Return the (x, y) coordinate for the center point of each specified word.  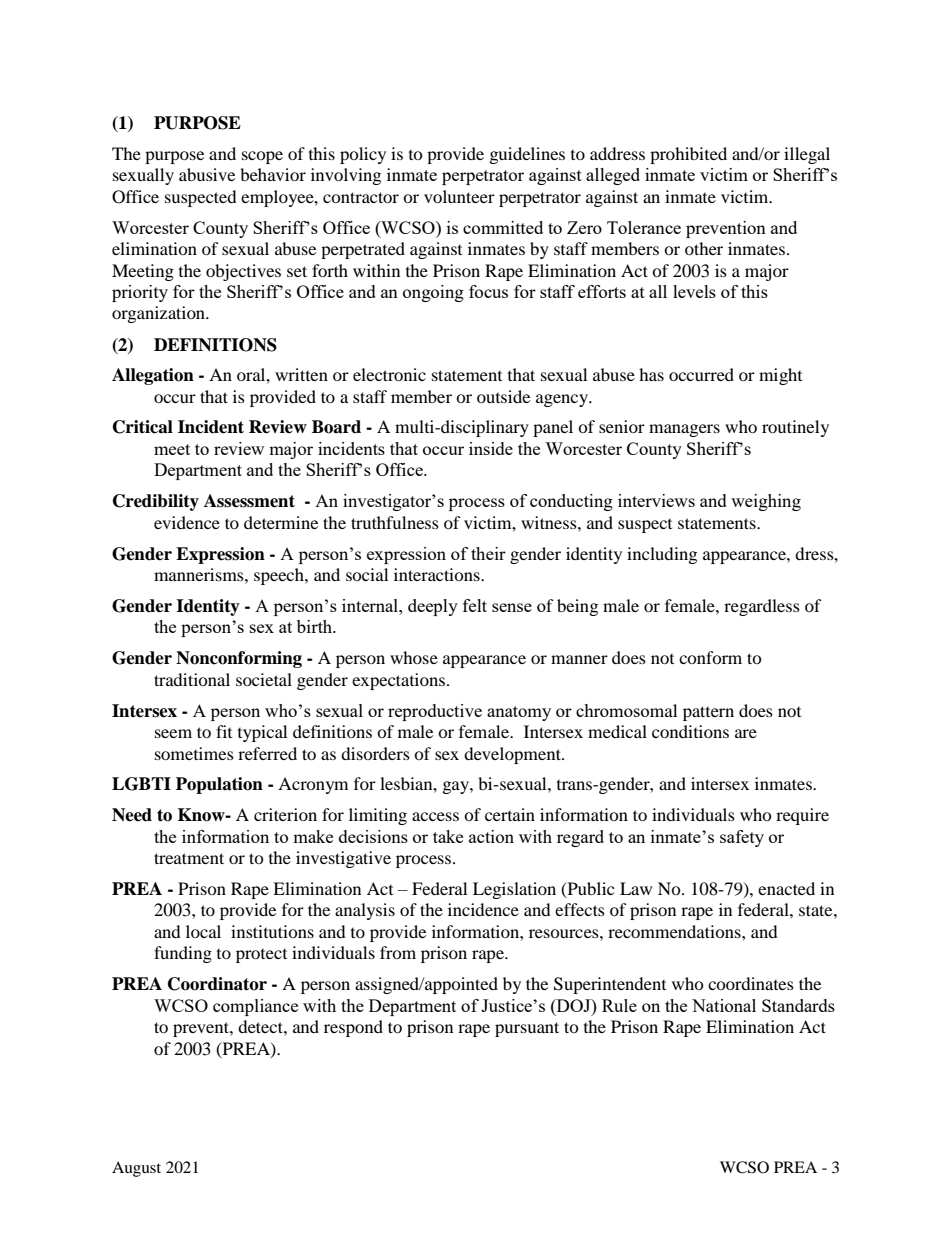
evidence (187, 522)
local (203, 931)
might (780, 376)
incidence (483, 909)
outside (503, 396)
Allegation (153, 376)
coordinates (751, 983)
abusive (207, 174)
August (136, 1169)
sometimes (194, 753)
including (662, 555)
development (513, 755)
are (746, 733)
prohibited (688, 155)
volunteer (459, 196)
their (488, 553)
